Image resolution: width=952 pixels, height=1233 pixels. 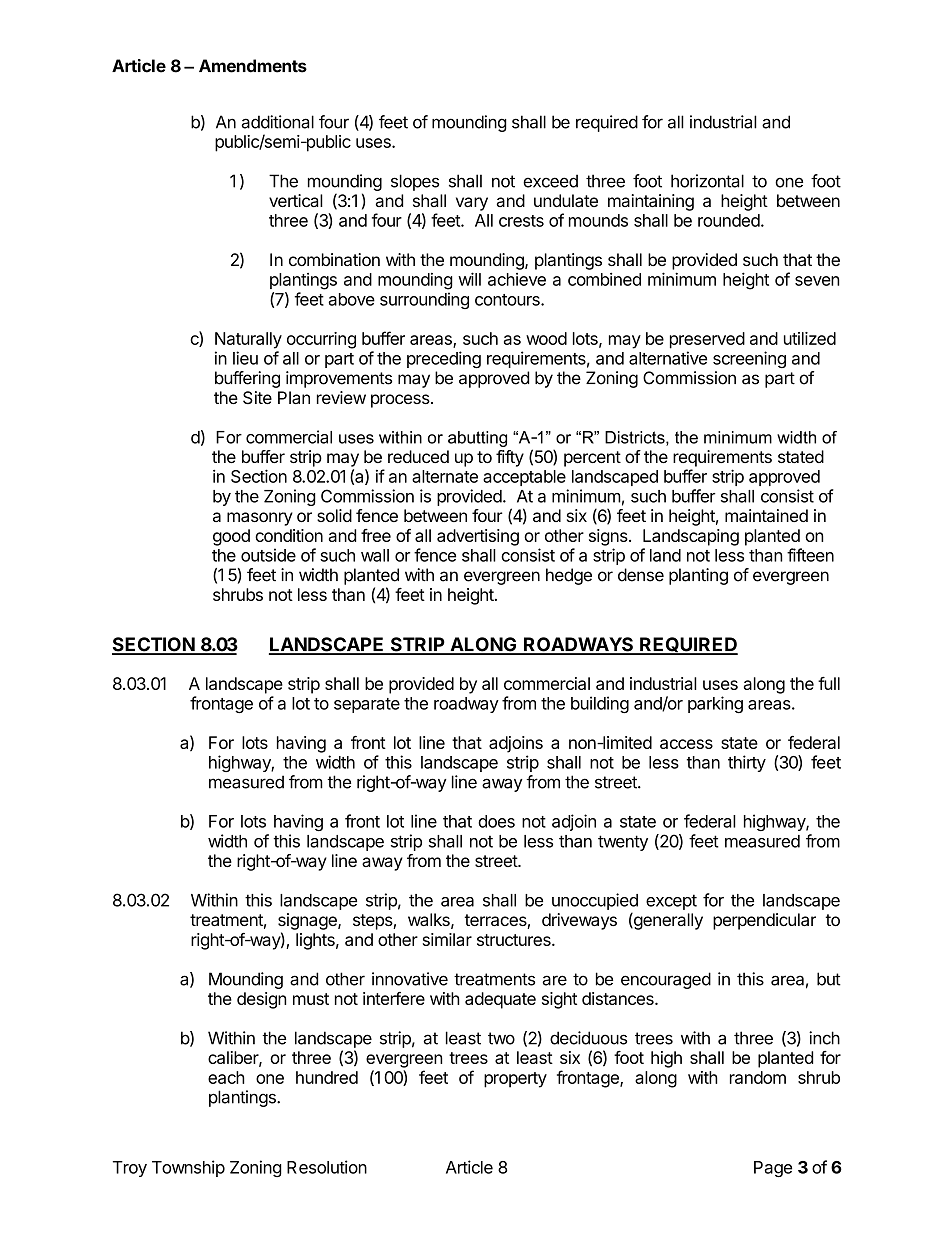 I want to click on lieu, so click(x=245, y=358).
